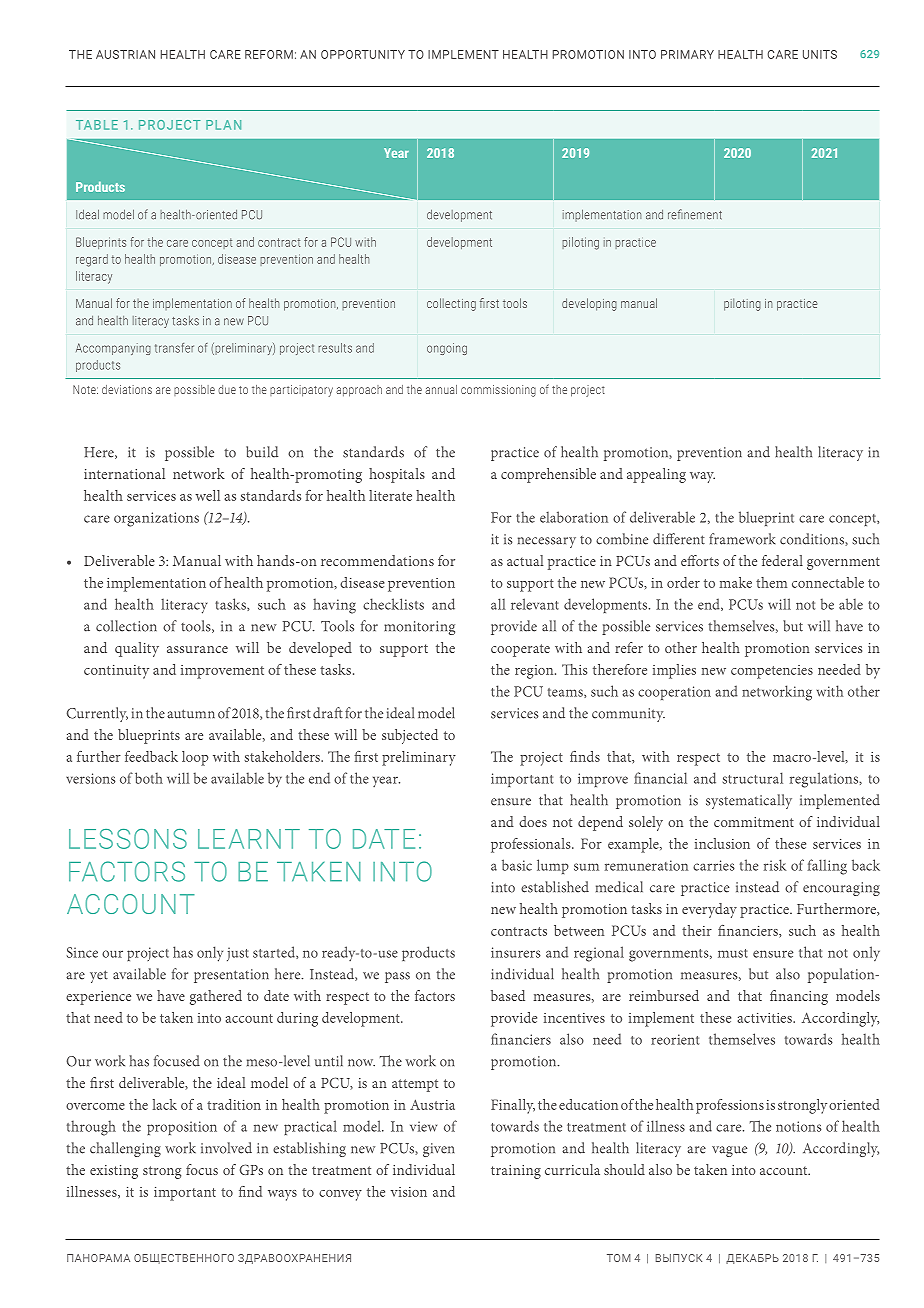  Describe the element at coordinates (182, 1128) in the screenshot. I see `proposition` at that location.
